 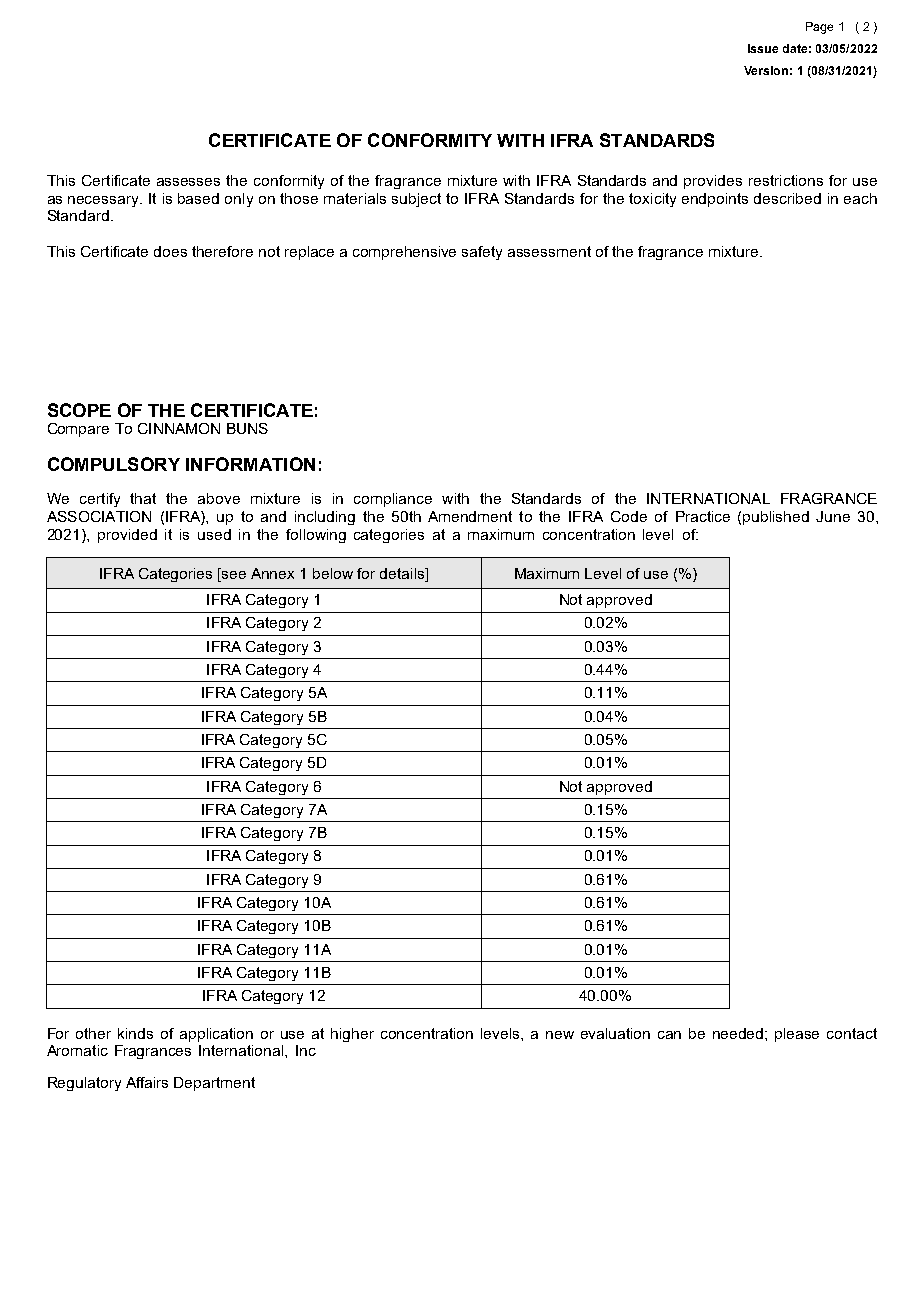 I want to click on subject, so click(x=416, y=200).
